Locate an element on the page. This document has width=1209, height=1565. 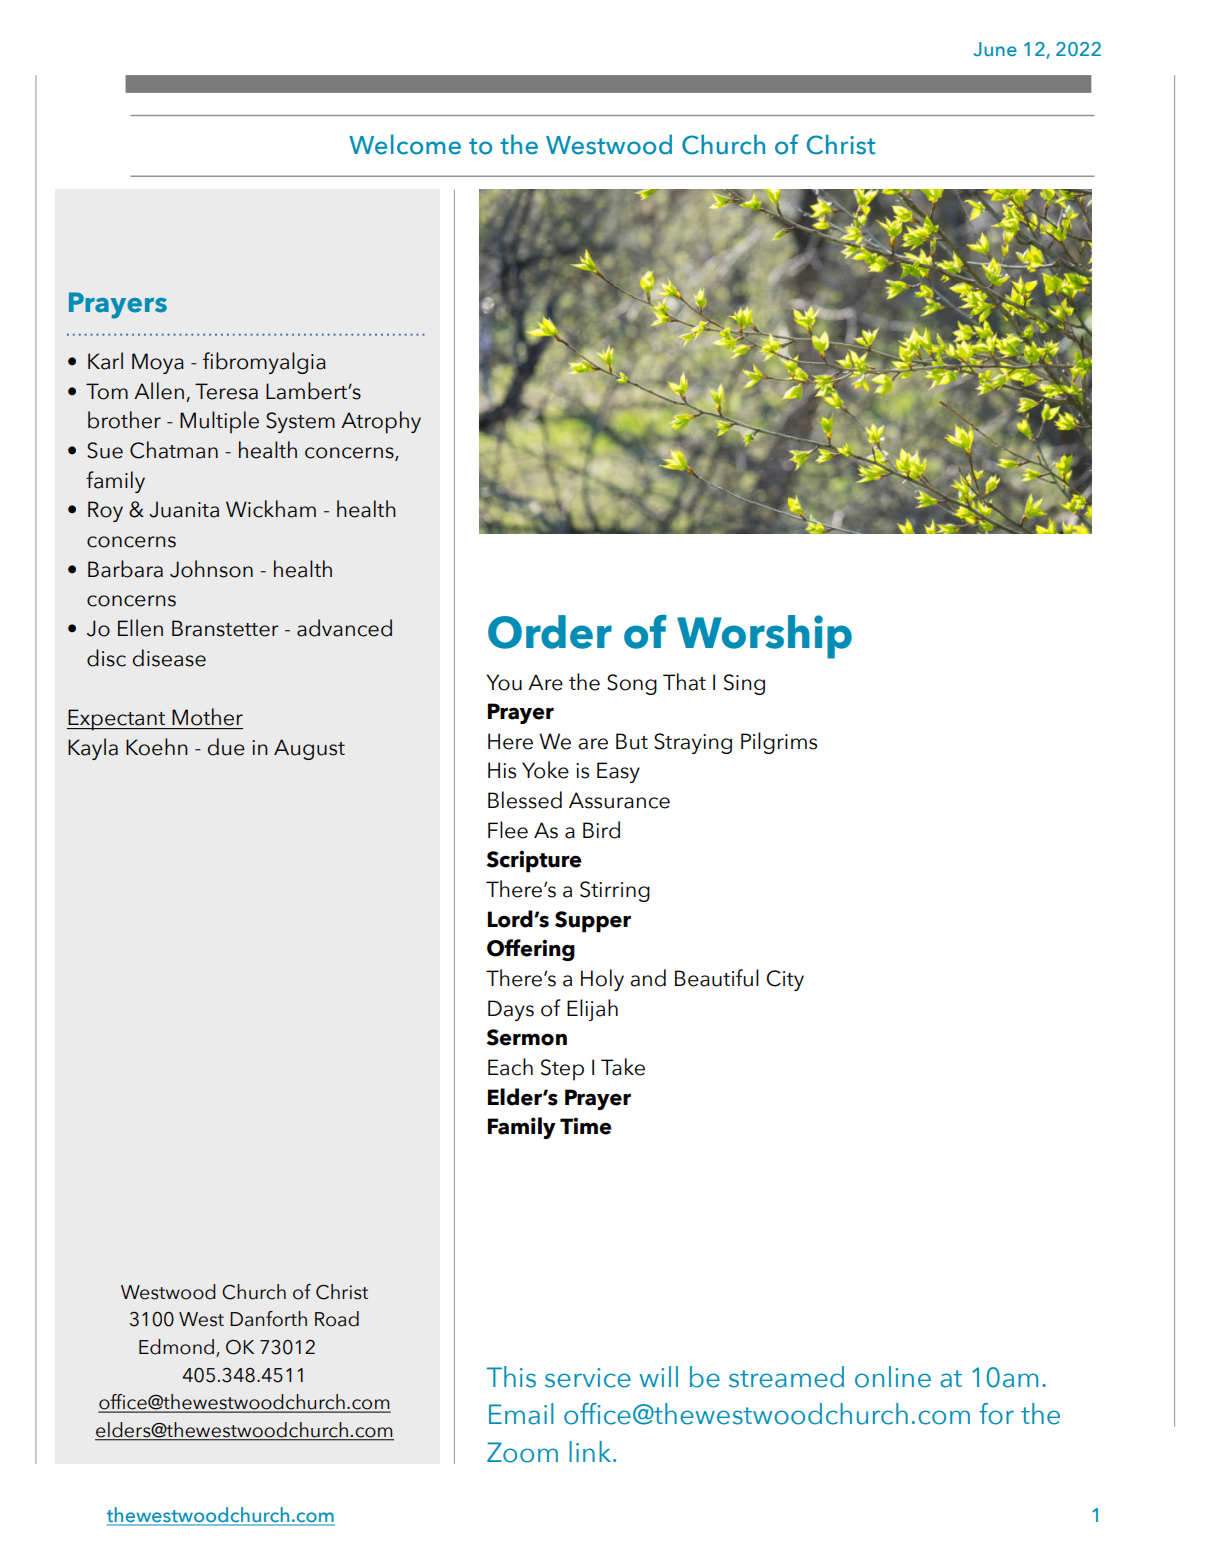
Edmond is located at coordinates (176, 1347).
